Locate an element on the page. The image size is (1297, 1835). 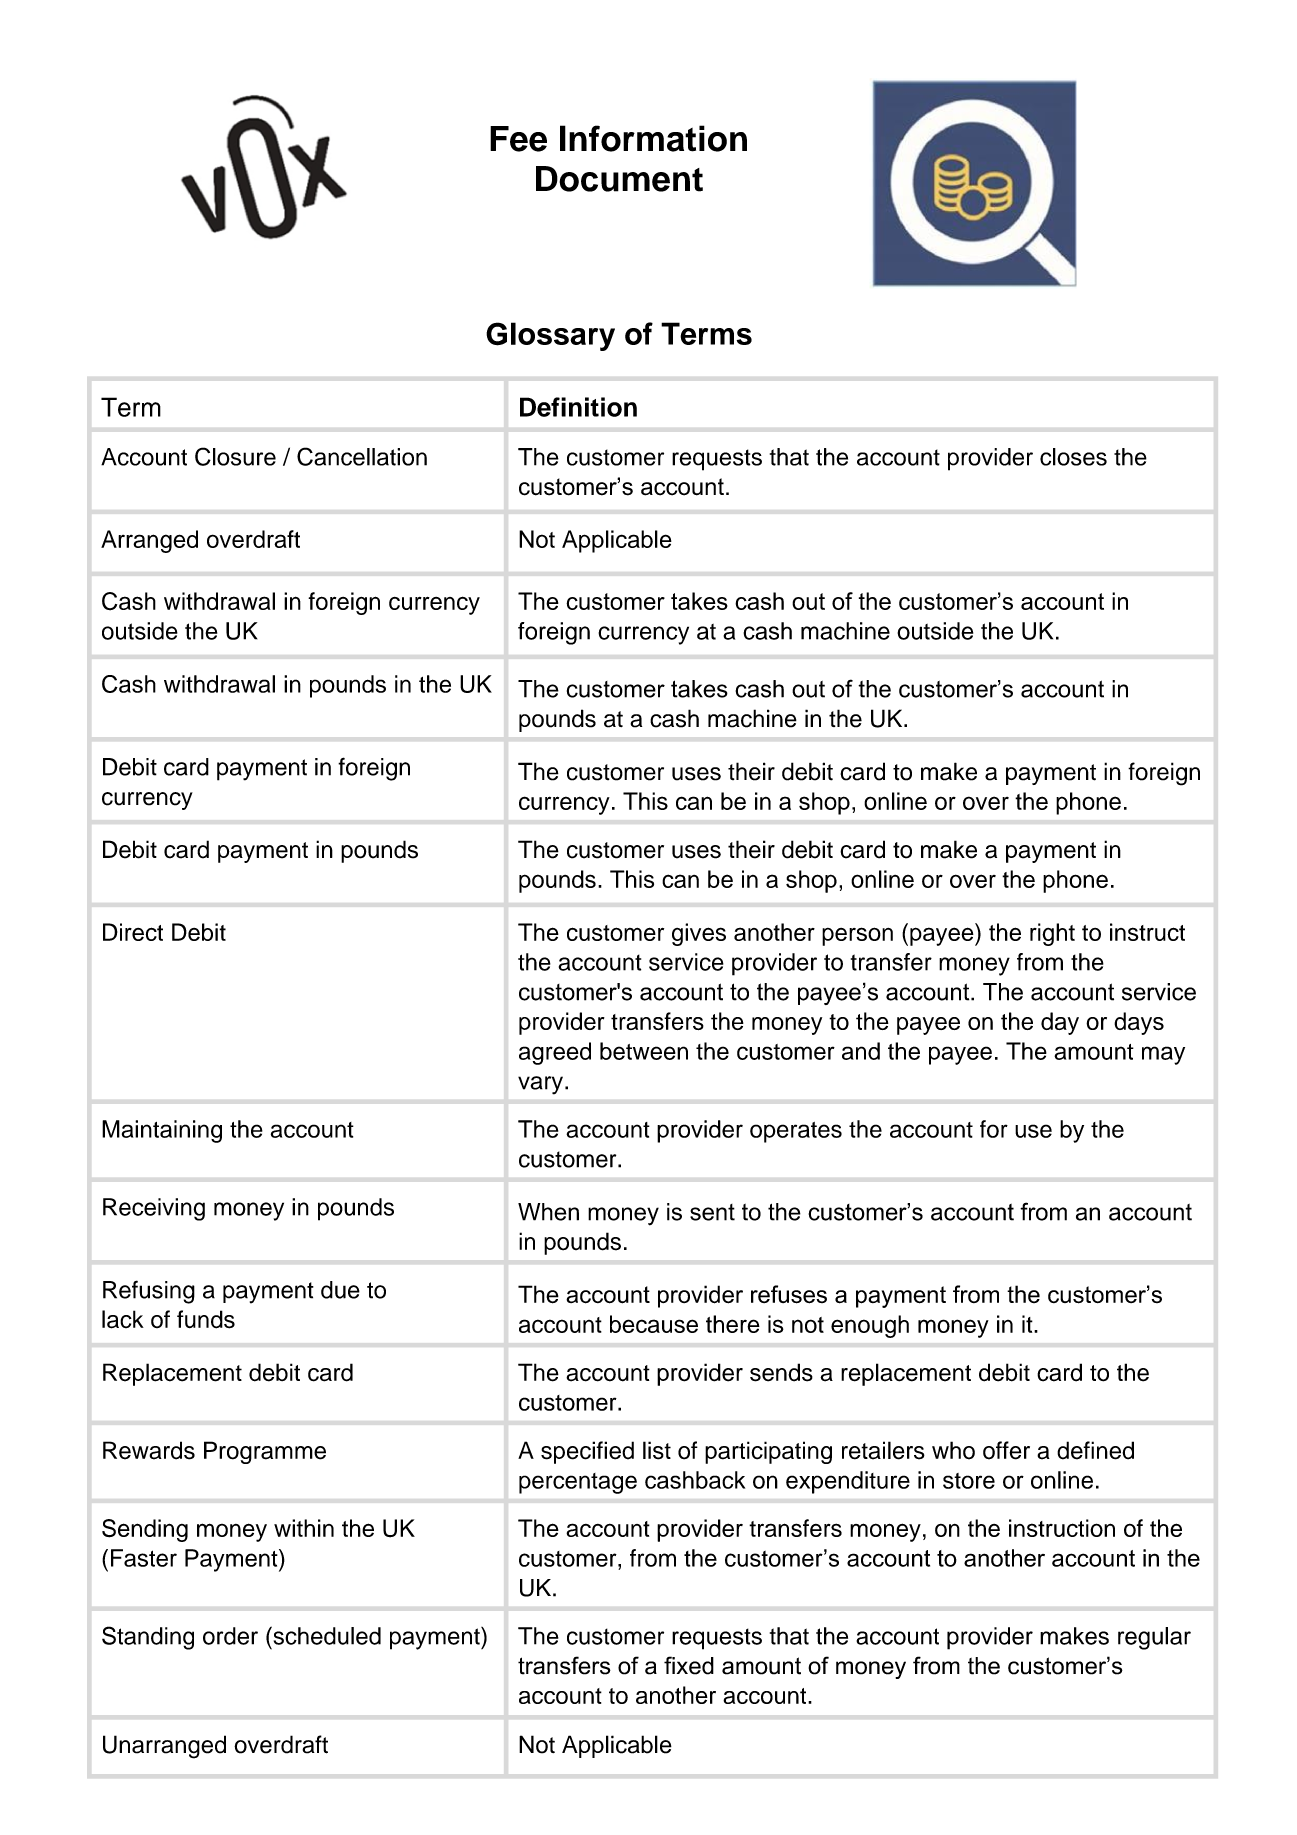
Definition is located at coordinates (578, 407).
